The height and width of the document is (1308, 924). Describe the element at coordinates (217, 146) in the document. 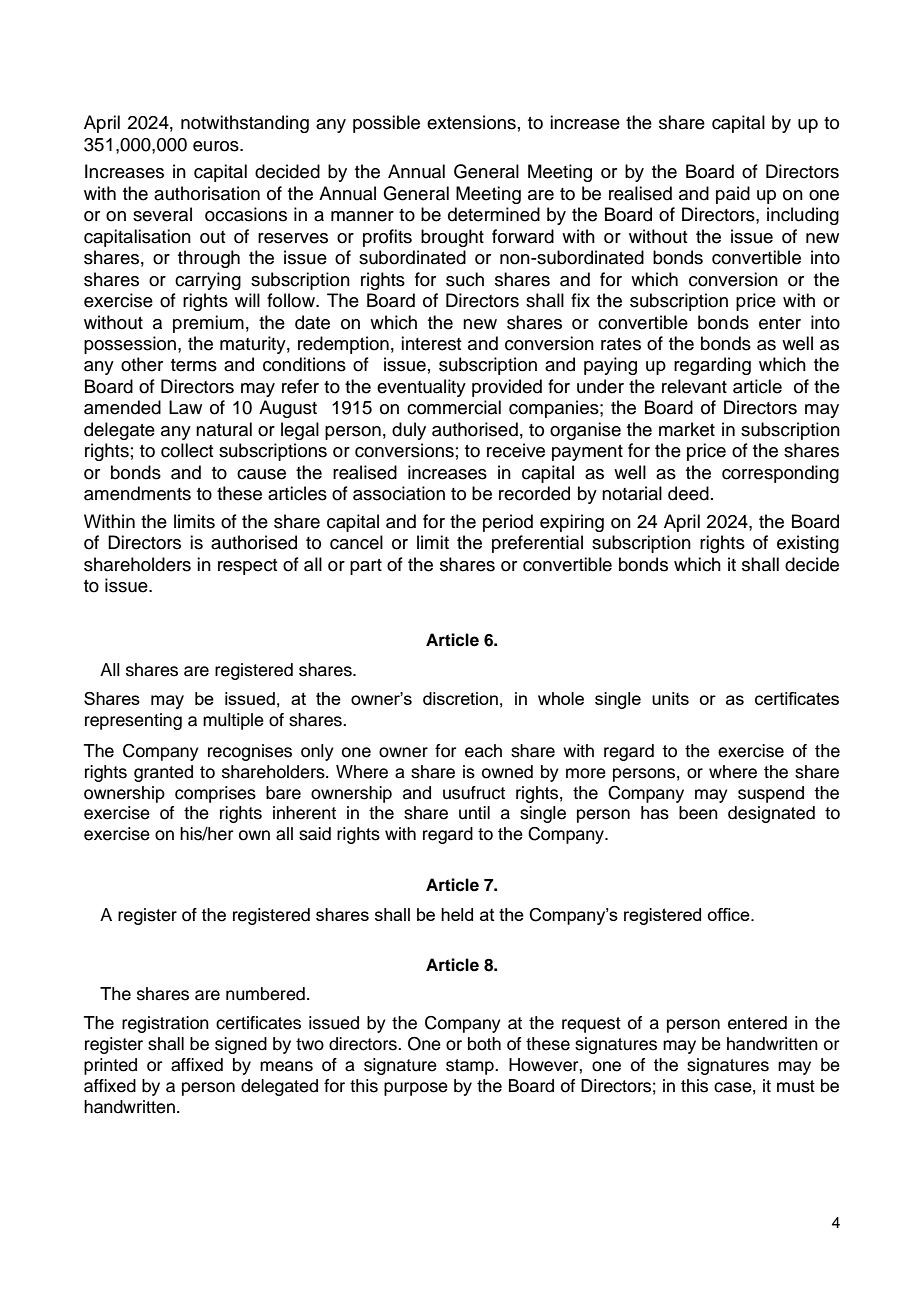

I see `euros` at that location.
